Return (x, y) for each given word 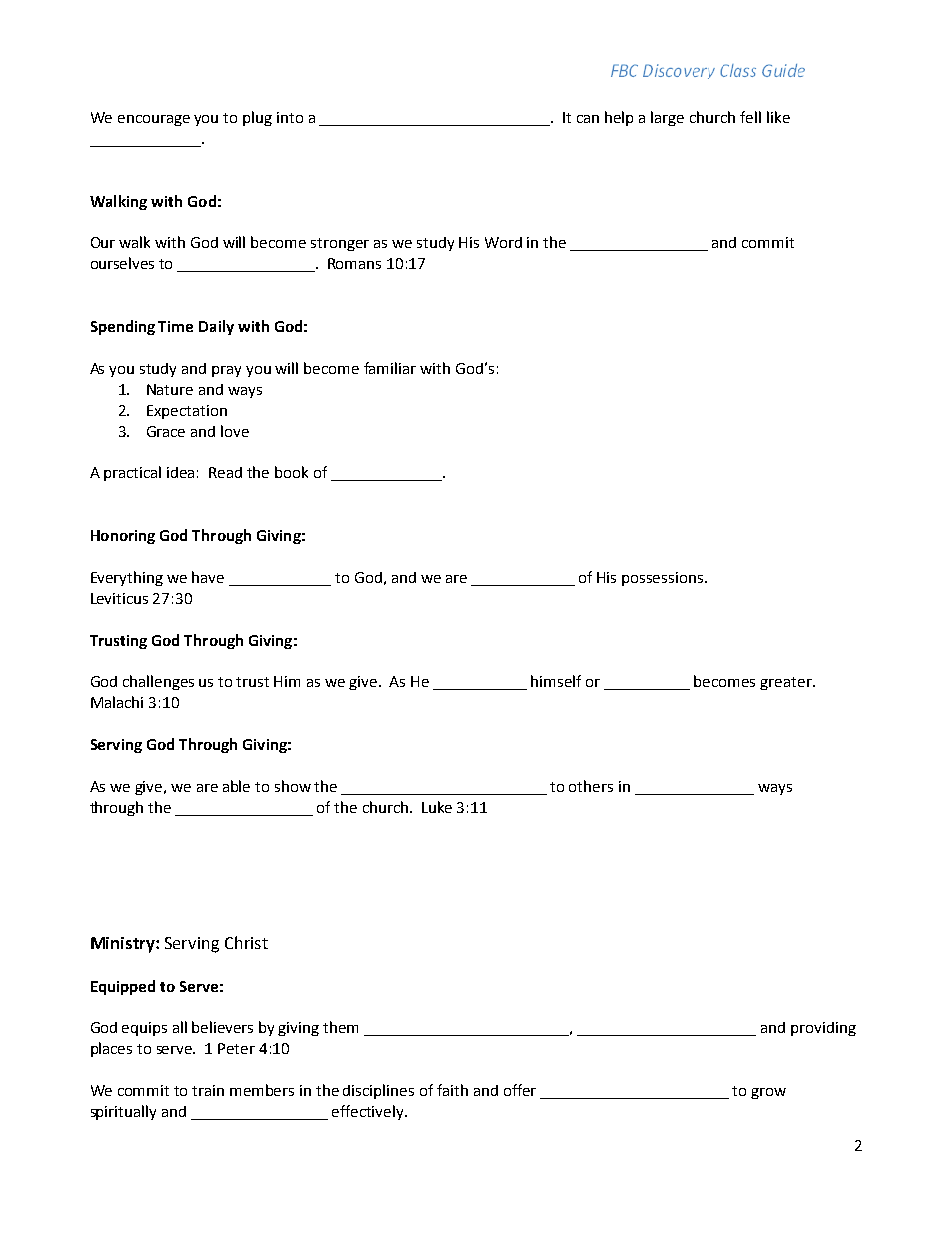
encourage (154, 120)
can (588, 119)
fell (750, 117)
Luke (437, 807)
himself (556, 681)
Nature (170, 389)
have (208, 577)
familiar (390, 368)
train (208, 1090)
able (236, 786)
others (591, 786)
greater (787, 683)
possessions (664, 579)
